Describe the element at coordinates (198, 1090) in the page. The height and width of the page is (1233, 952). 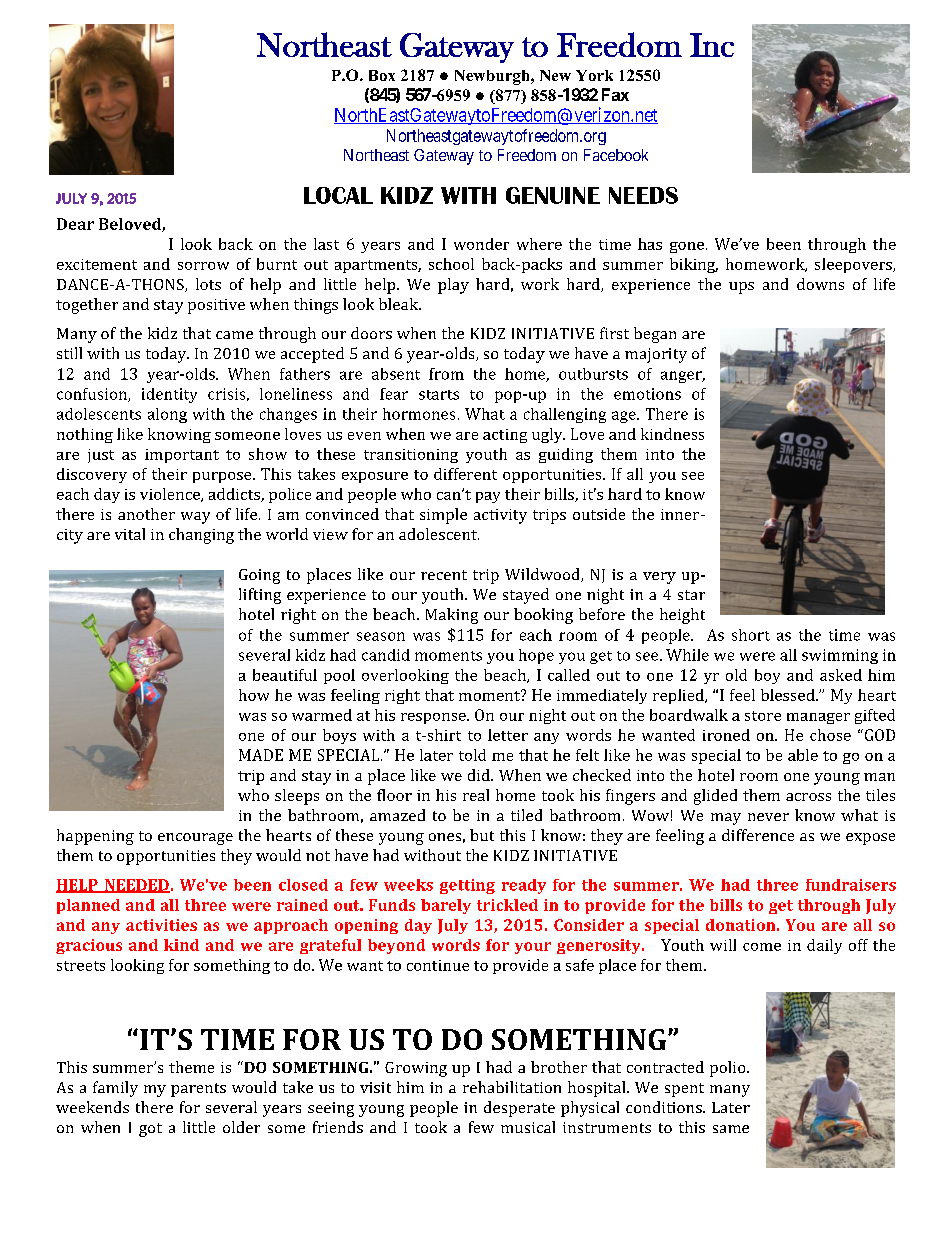
I see `parents` at that location.
